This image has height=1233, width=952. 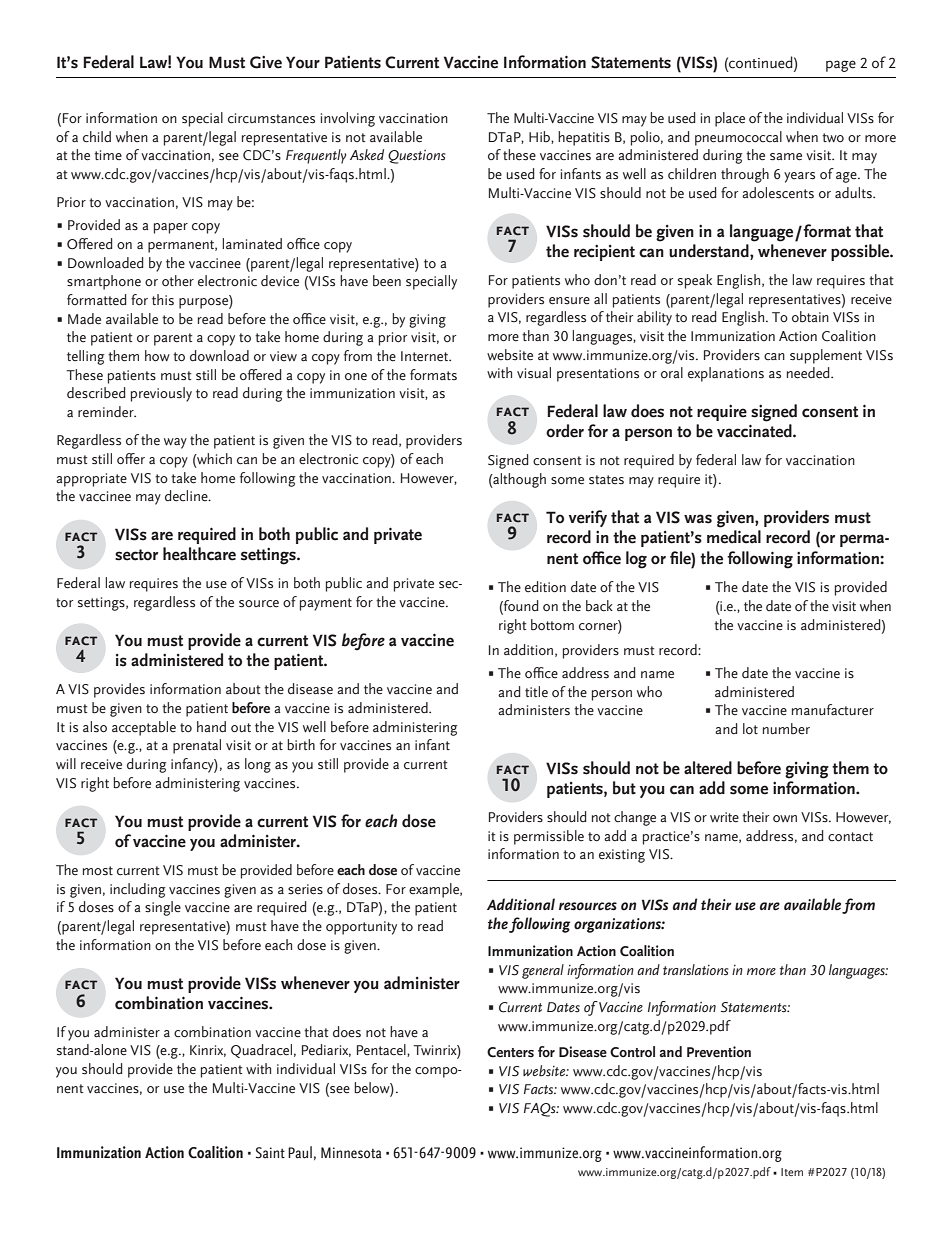 I want to click on prenatal, so click(x=197, y=746).
